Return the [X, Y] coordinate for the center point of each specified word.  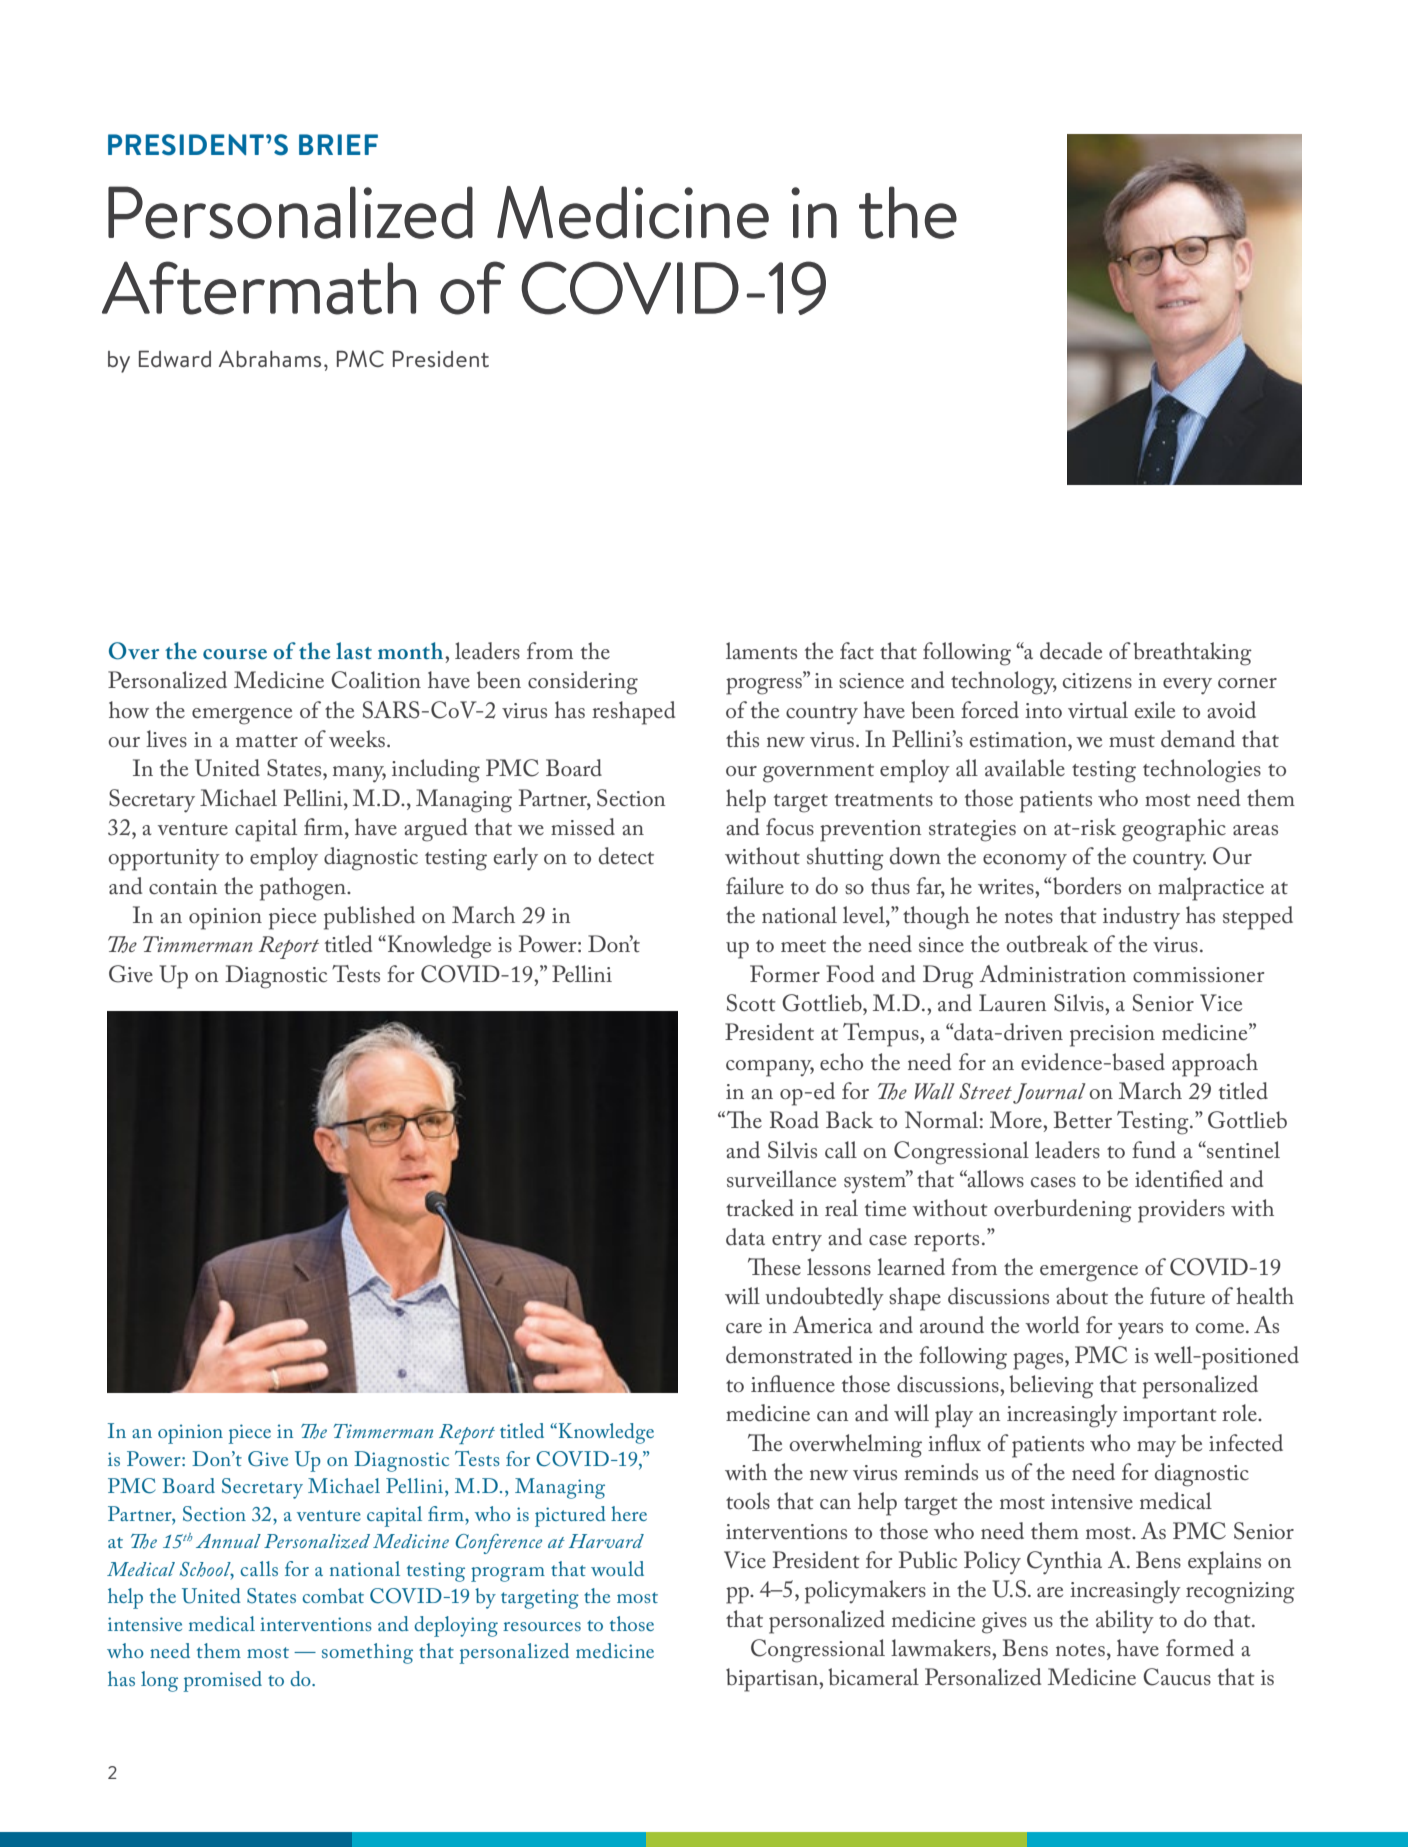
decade [1071, 651]
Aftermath [259, 288]
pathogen [304, 889]
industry [1141, 918]
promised [222, 1681]
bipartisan [773, 1680]
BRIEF [338, 144]
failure [755, 886]
